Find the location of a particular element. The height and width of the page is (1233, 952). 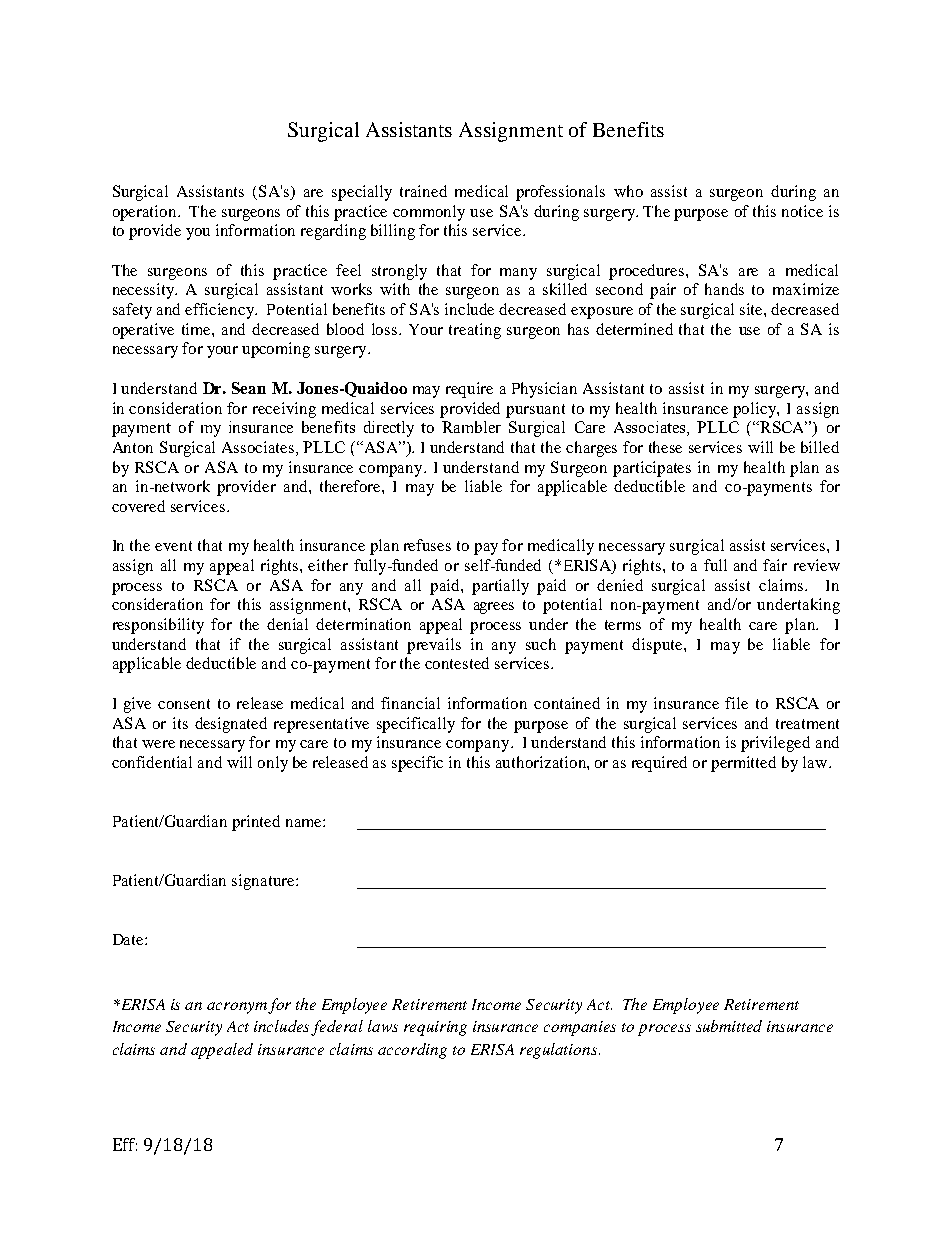

operation is located at coordinates (146, 213).
